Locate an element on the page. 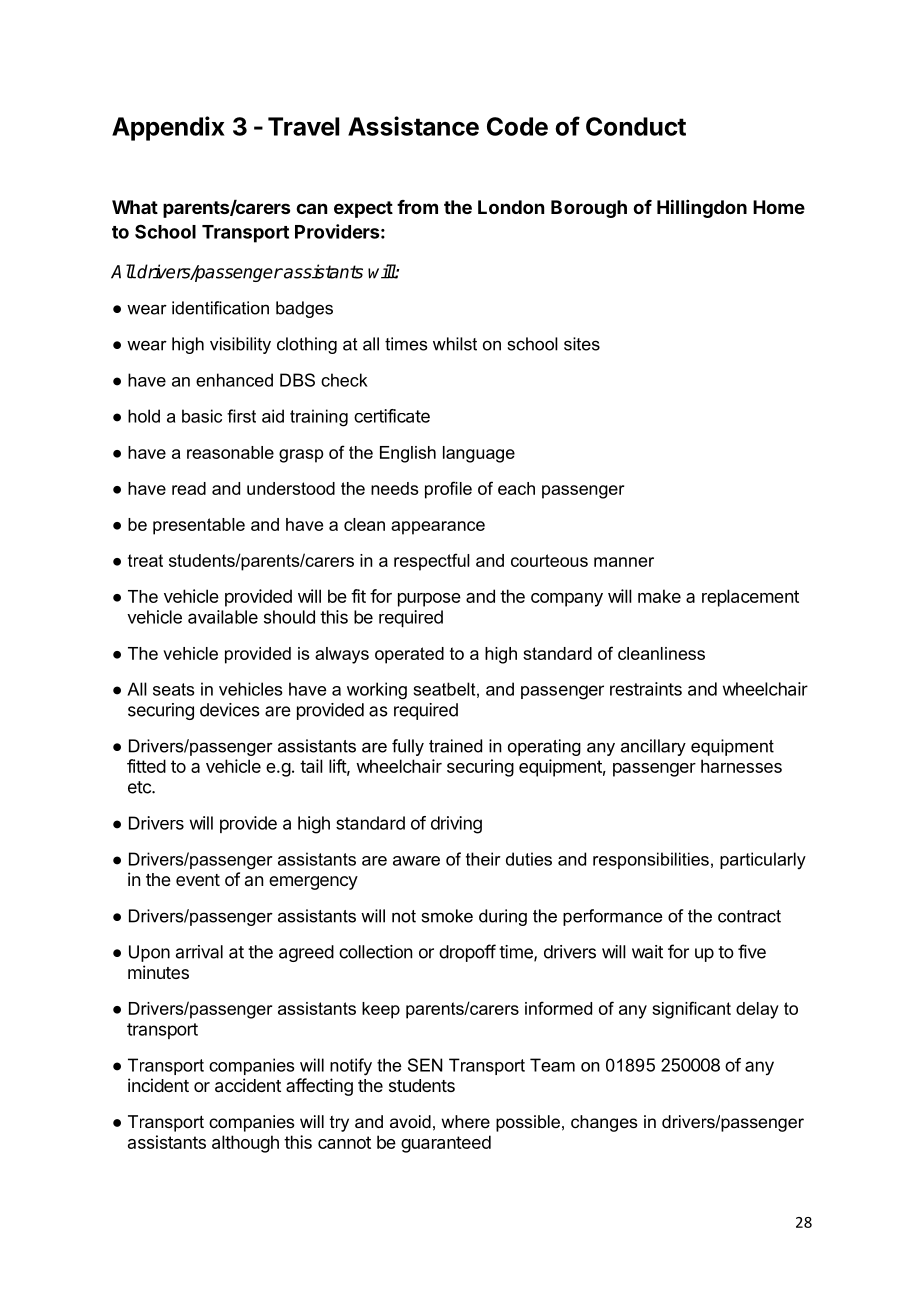 Image resolution: width=924 pixels, height=1308 pixels. accident is located at coordinates (248, 1085).
